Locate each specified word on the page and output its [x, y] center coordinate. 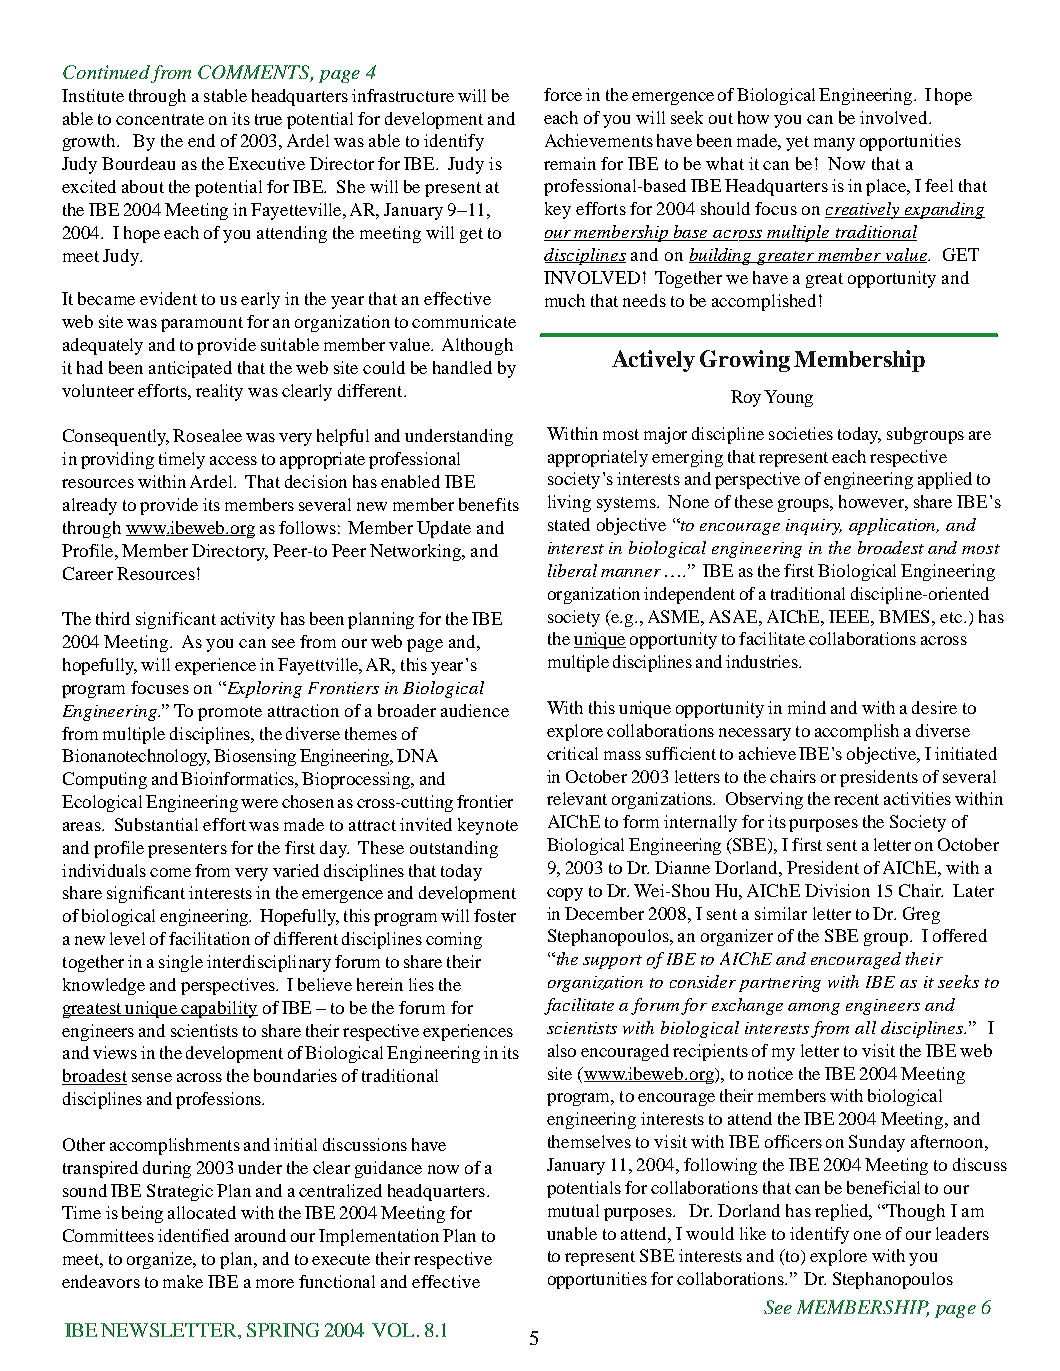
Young [788, 398]
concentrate [160, 119]
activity [248, 620]
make [183, 1281]
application [894, 526]
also [562, 1050]
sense [152, 1077]
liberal [572, 570]
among [814, 1009]
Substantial [156, 824]
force [563, 94]
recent [856, 799]
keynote [488, 826]
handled [462, 367]
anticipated [190, 369]
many [834, 144]
